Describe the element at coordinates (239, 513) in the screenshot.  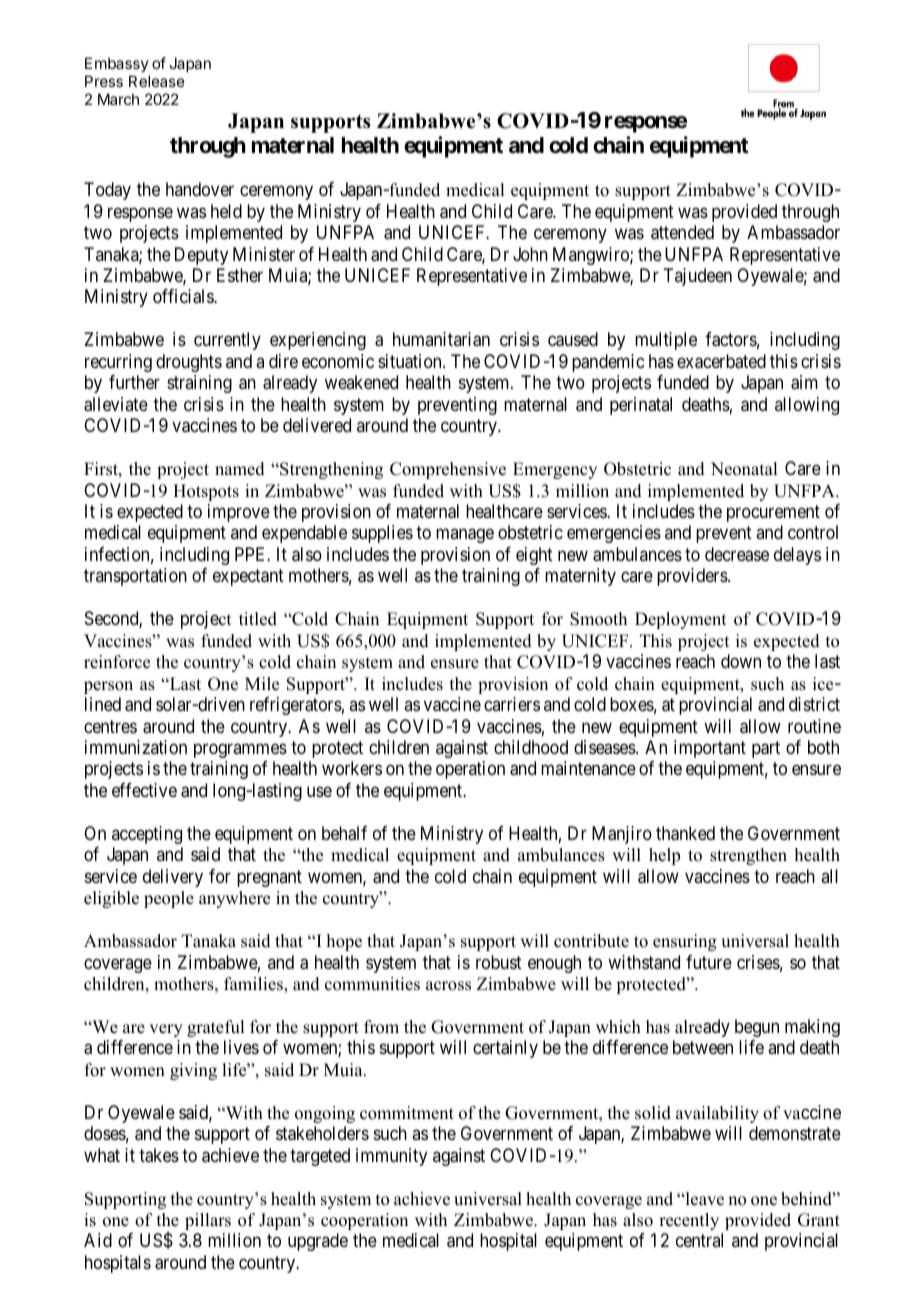
I see `improve` at that location.
